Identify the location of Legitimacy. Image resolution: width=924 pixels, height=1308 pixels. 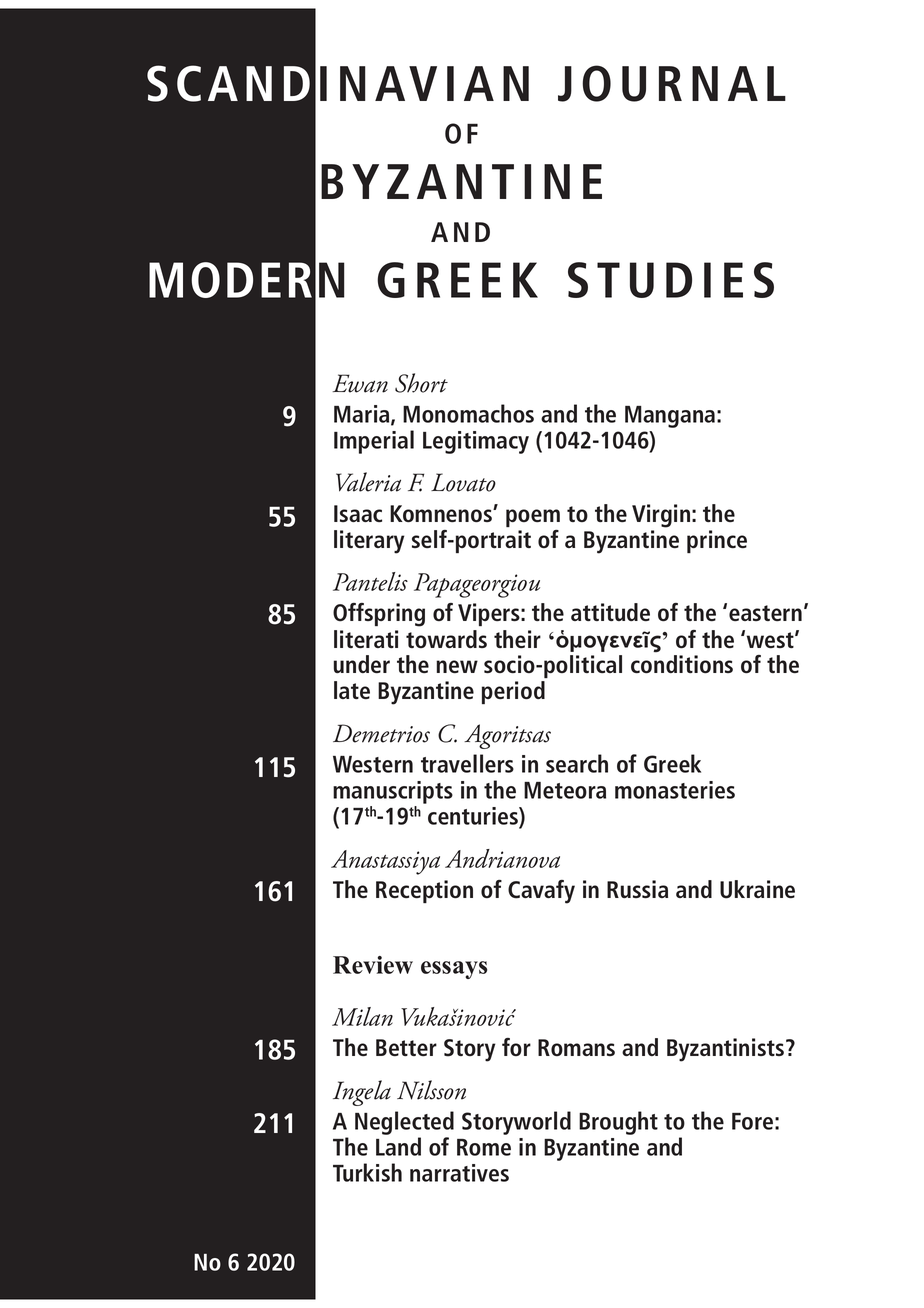
(476, 442).
